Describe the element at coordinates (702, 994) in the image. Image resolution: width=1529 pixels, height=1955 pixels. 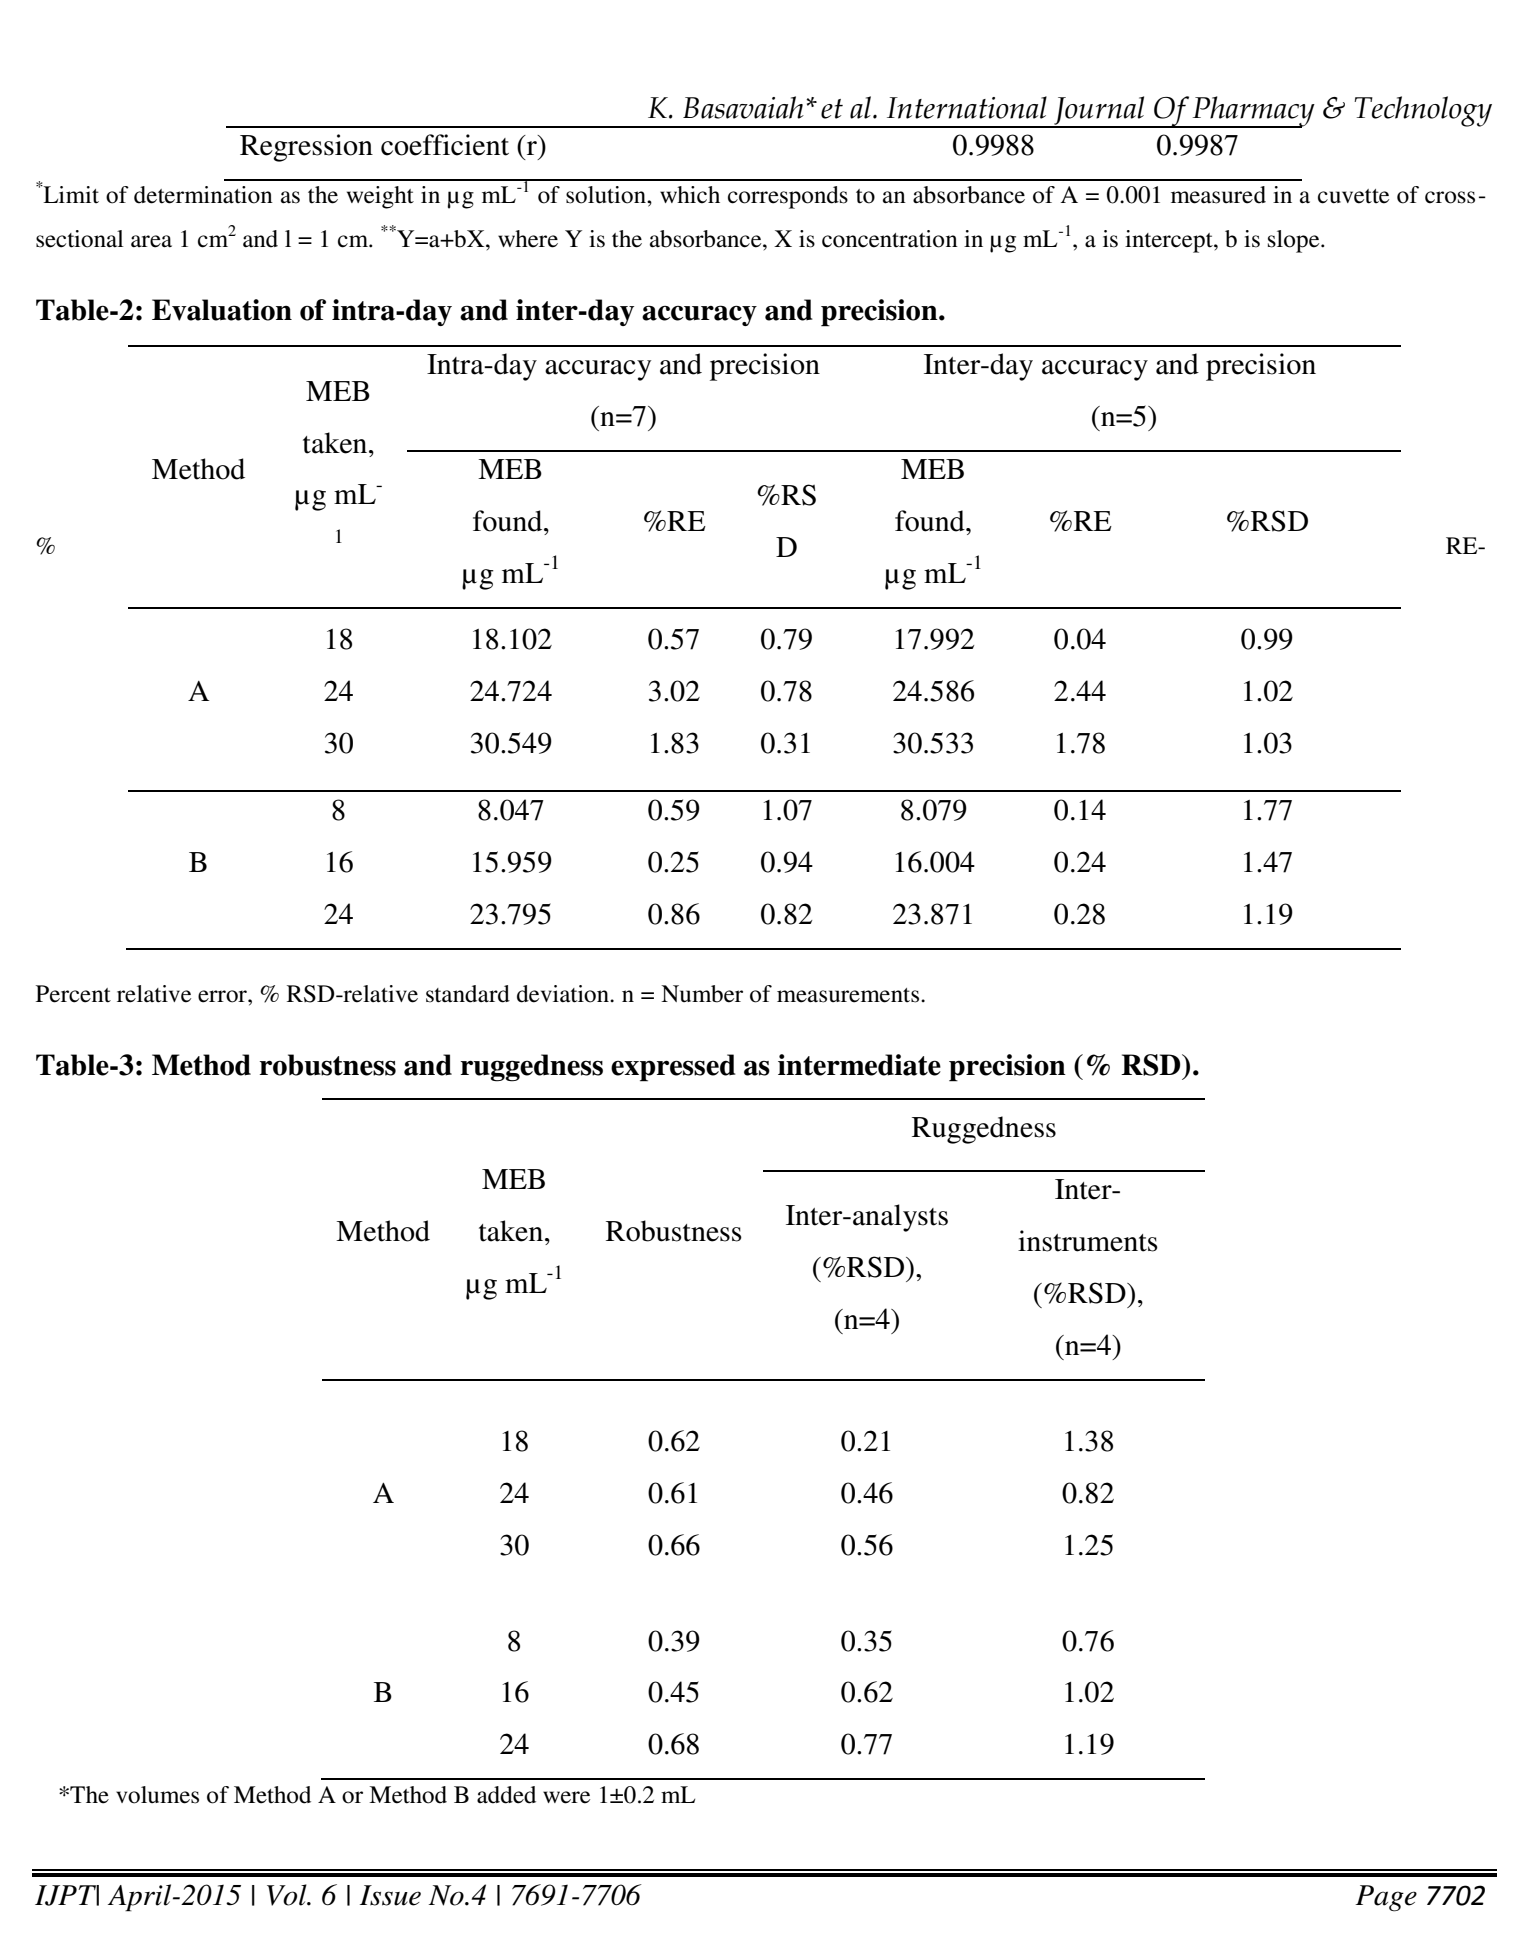
I see `Number` at that location.
